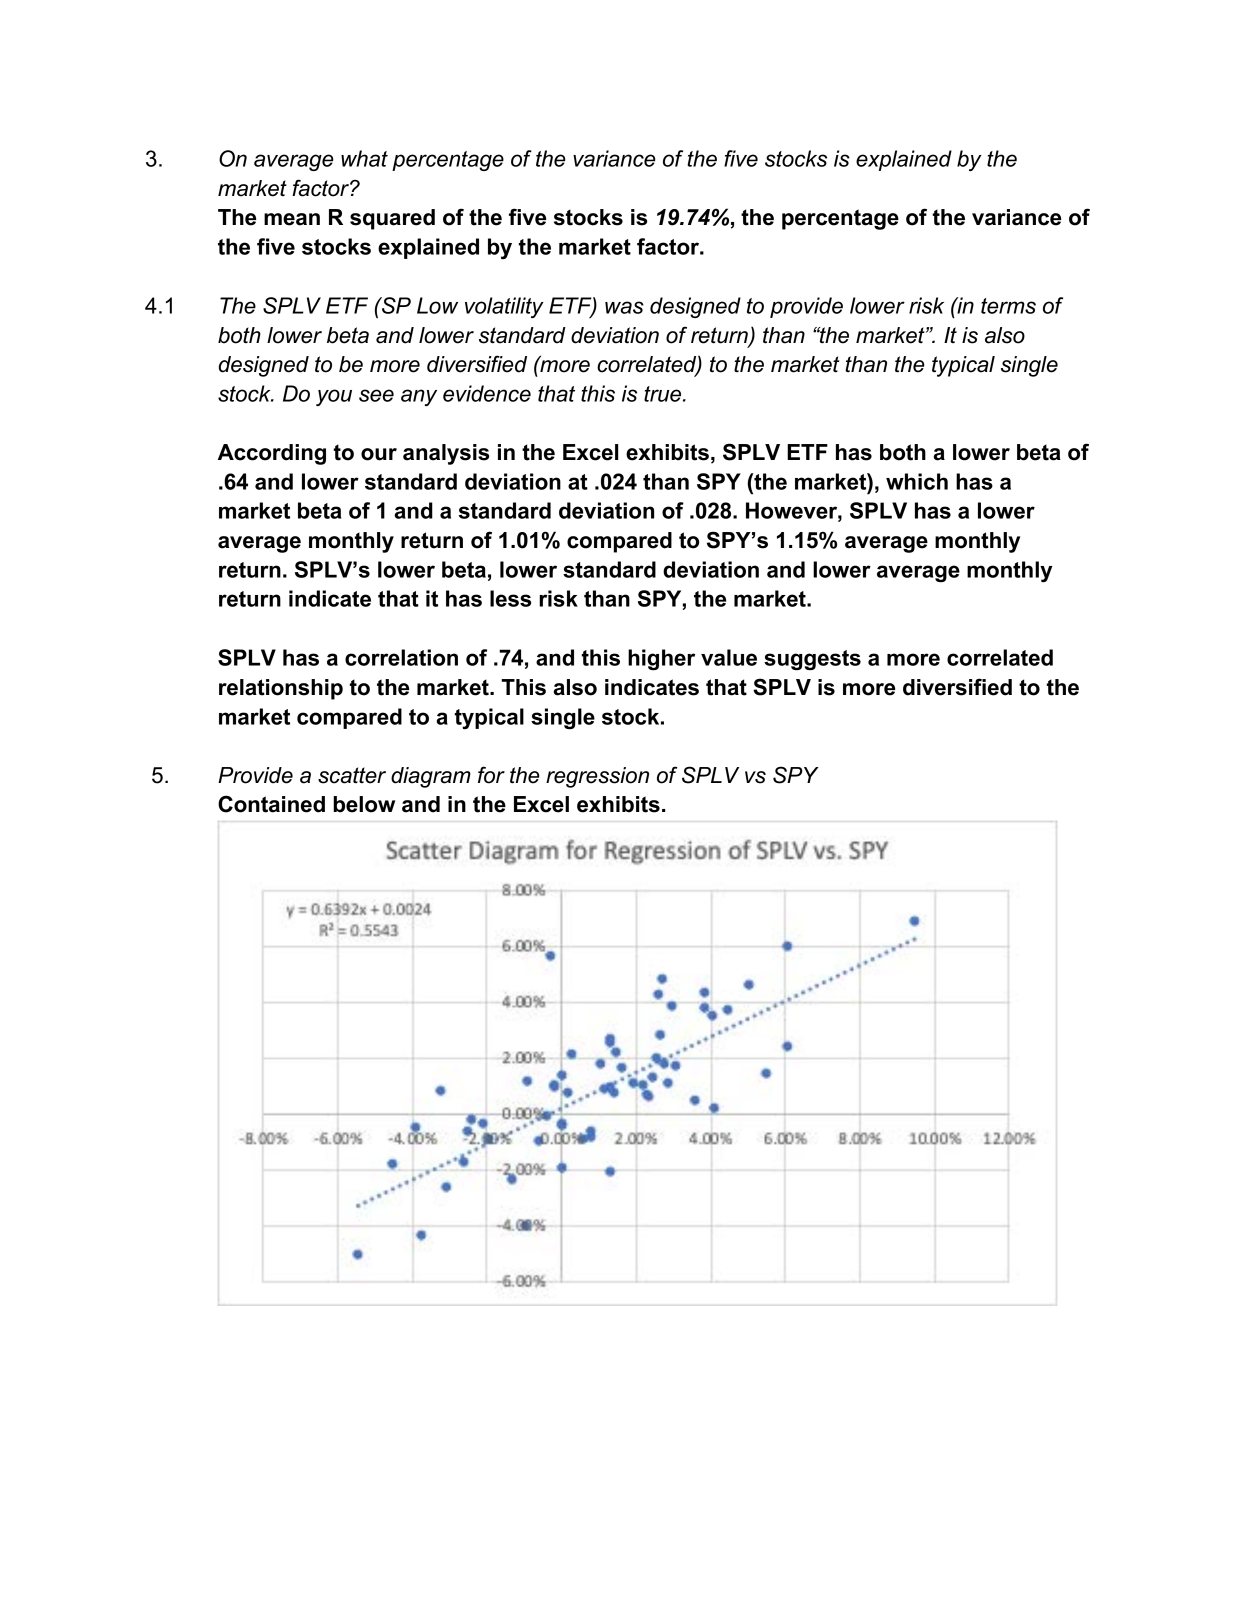  I want to click on scatter, so click(352, 775).
